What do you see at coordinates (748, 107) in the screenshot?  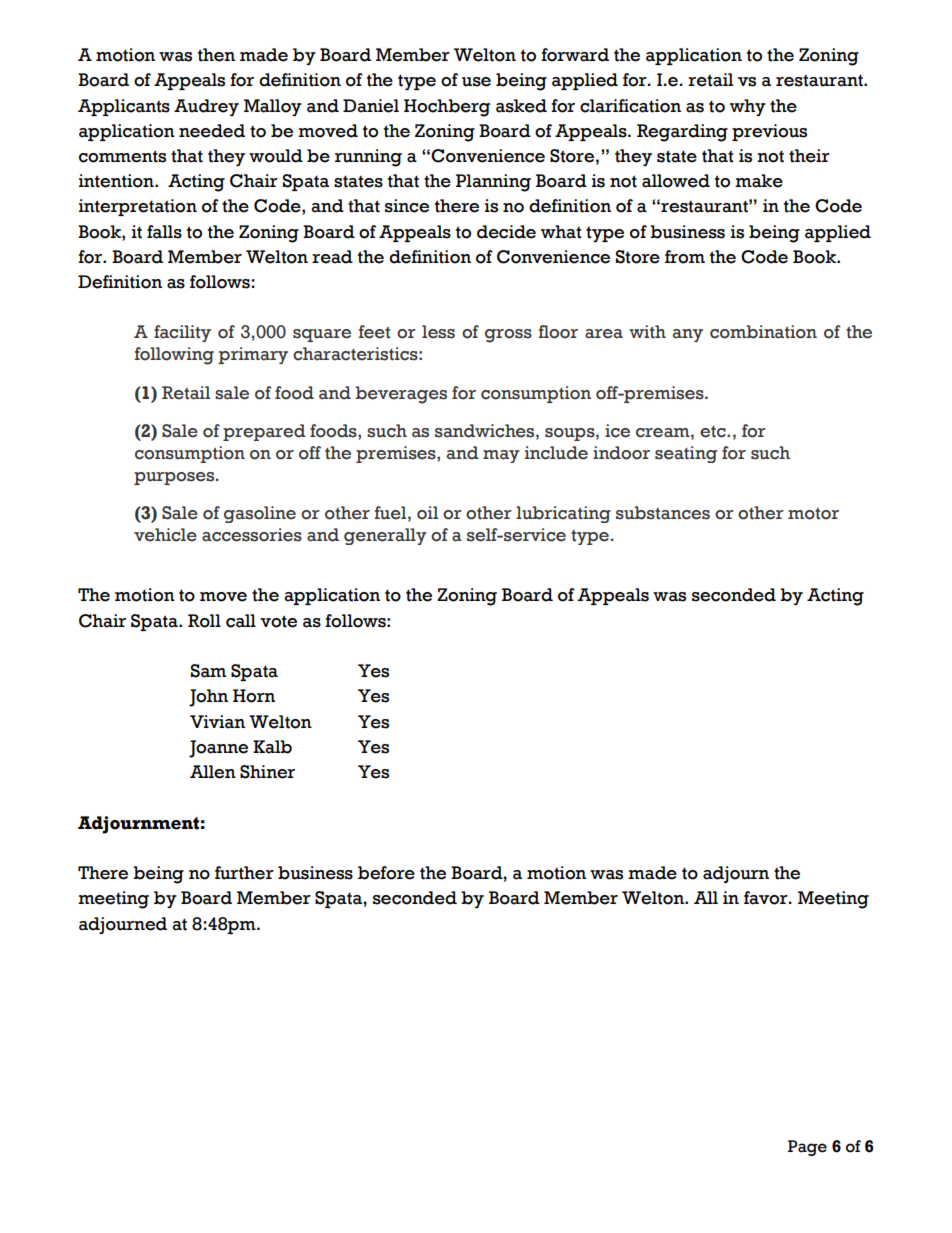 I see `why` at bounding box center [748, 107].
